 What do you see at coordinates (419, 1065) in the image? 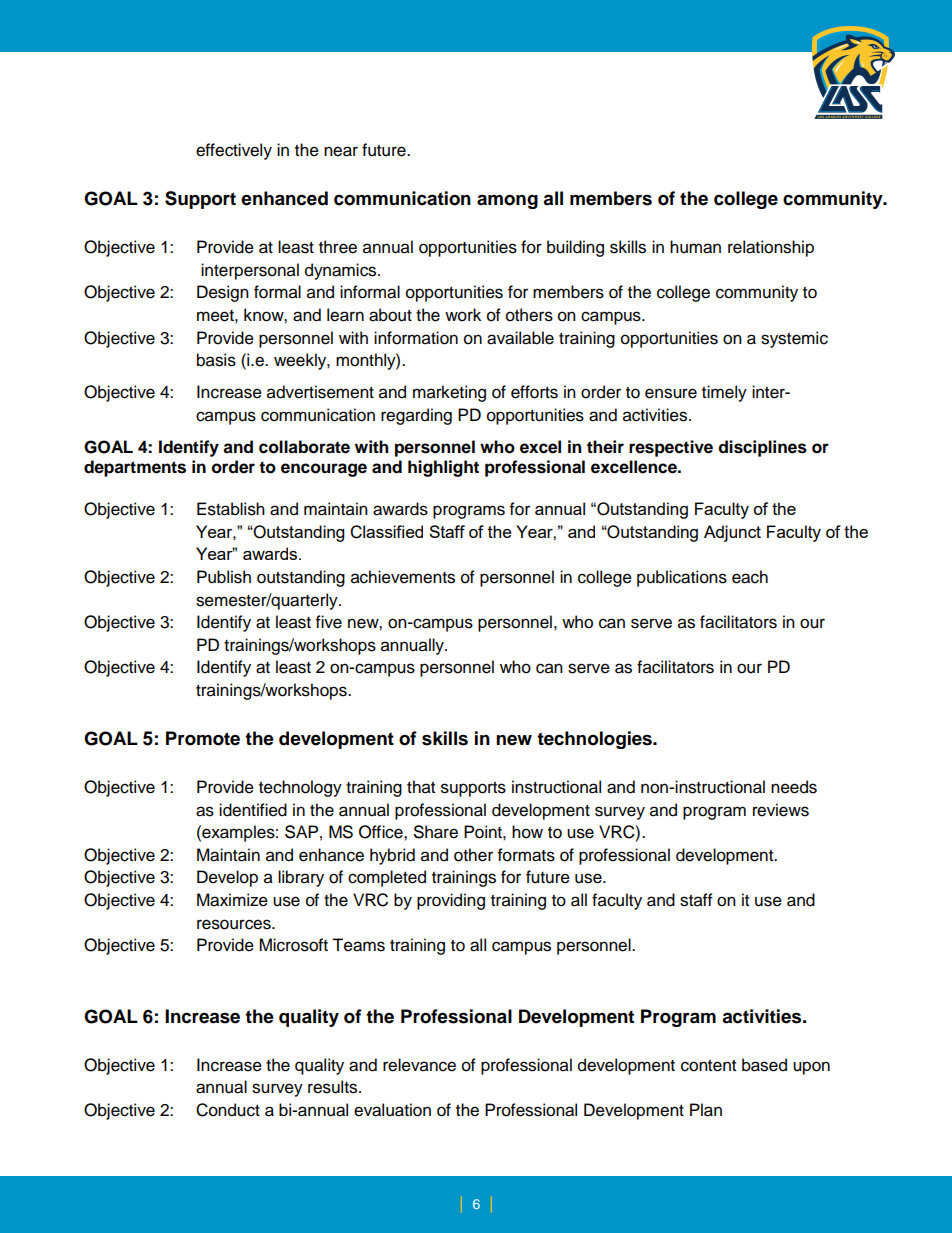
I see `relevance` at bounding box center [419, 1065].
